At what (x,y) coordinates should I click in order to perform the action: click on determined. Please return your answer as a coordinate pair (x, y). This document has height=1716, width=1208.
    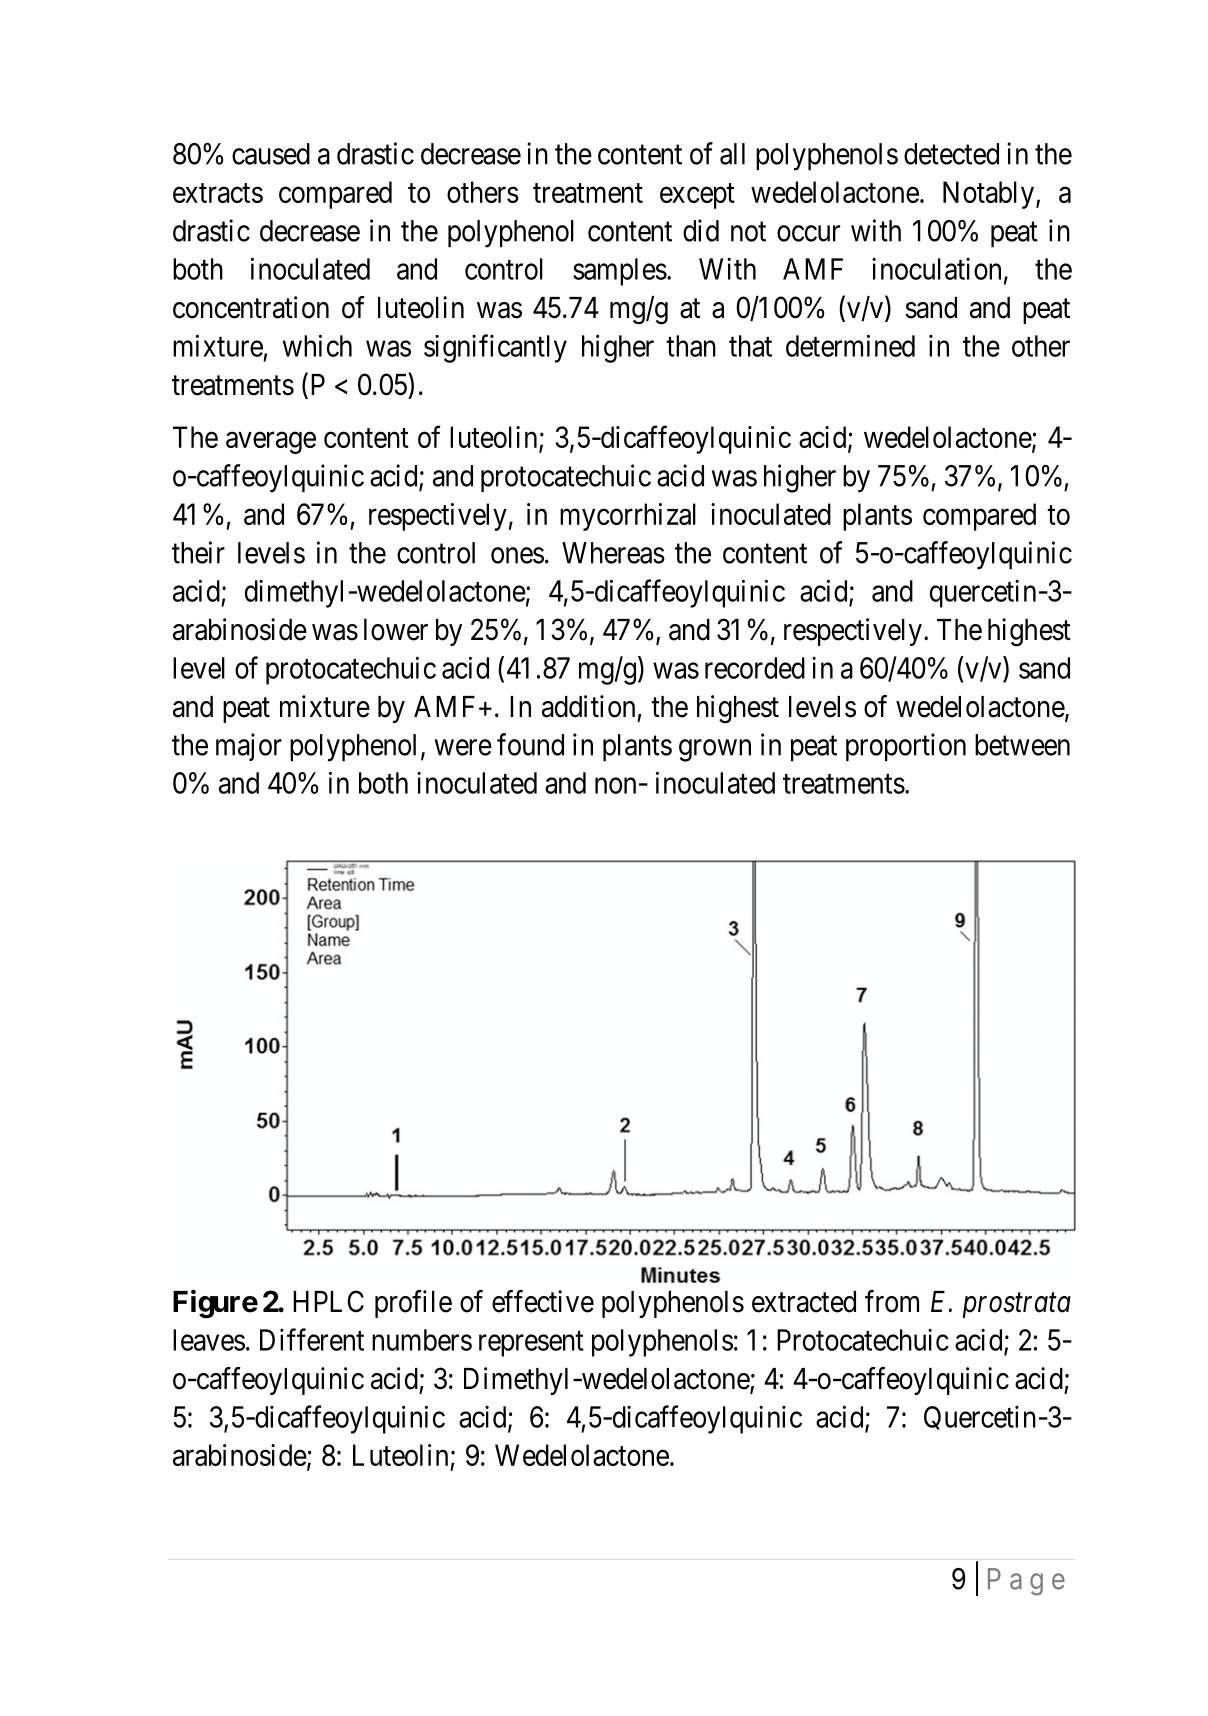
    Looking at the image, I should click on (850, 345).
